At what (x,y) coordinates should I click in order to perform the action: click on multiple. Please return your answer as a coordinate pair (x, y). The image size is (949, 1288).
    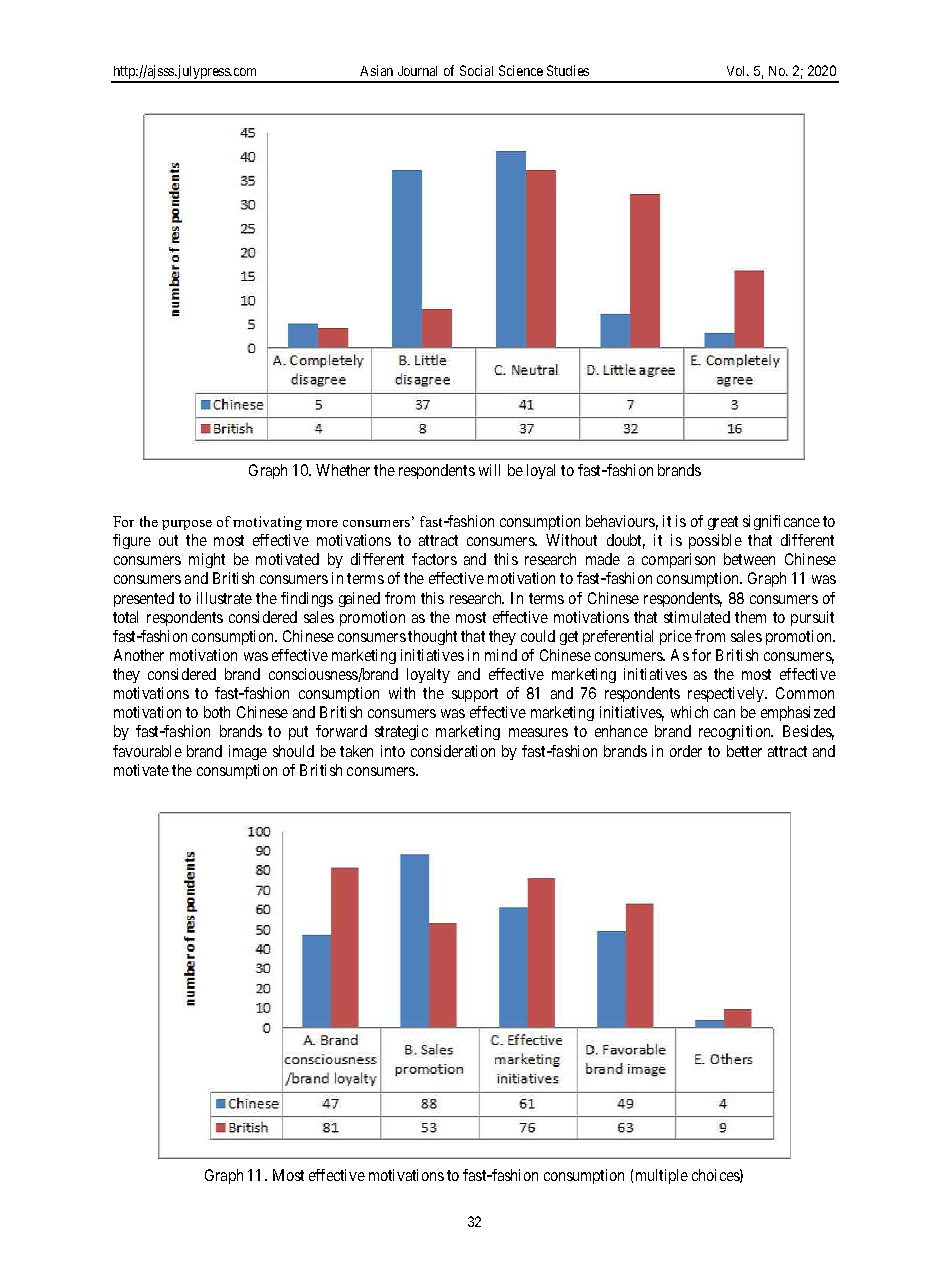
    Looking at the image, I should click on (662, 1176).
